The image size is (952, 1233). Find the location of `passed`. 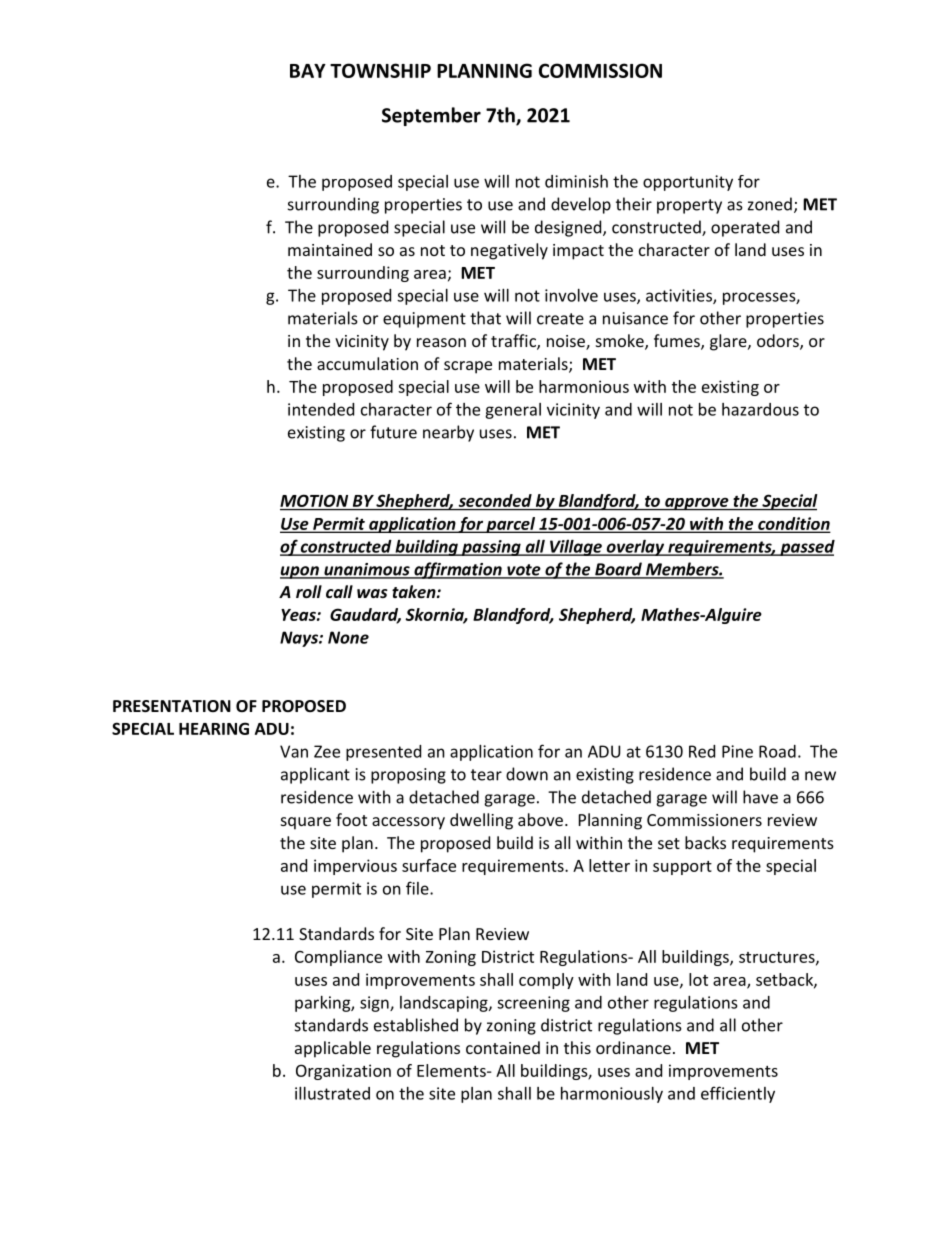

passed is located at coordinates (806, 548).
